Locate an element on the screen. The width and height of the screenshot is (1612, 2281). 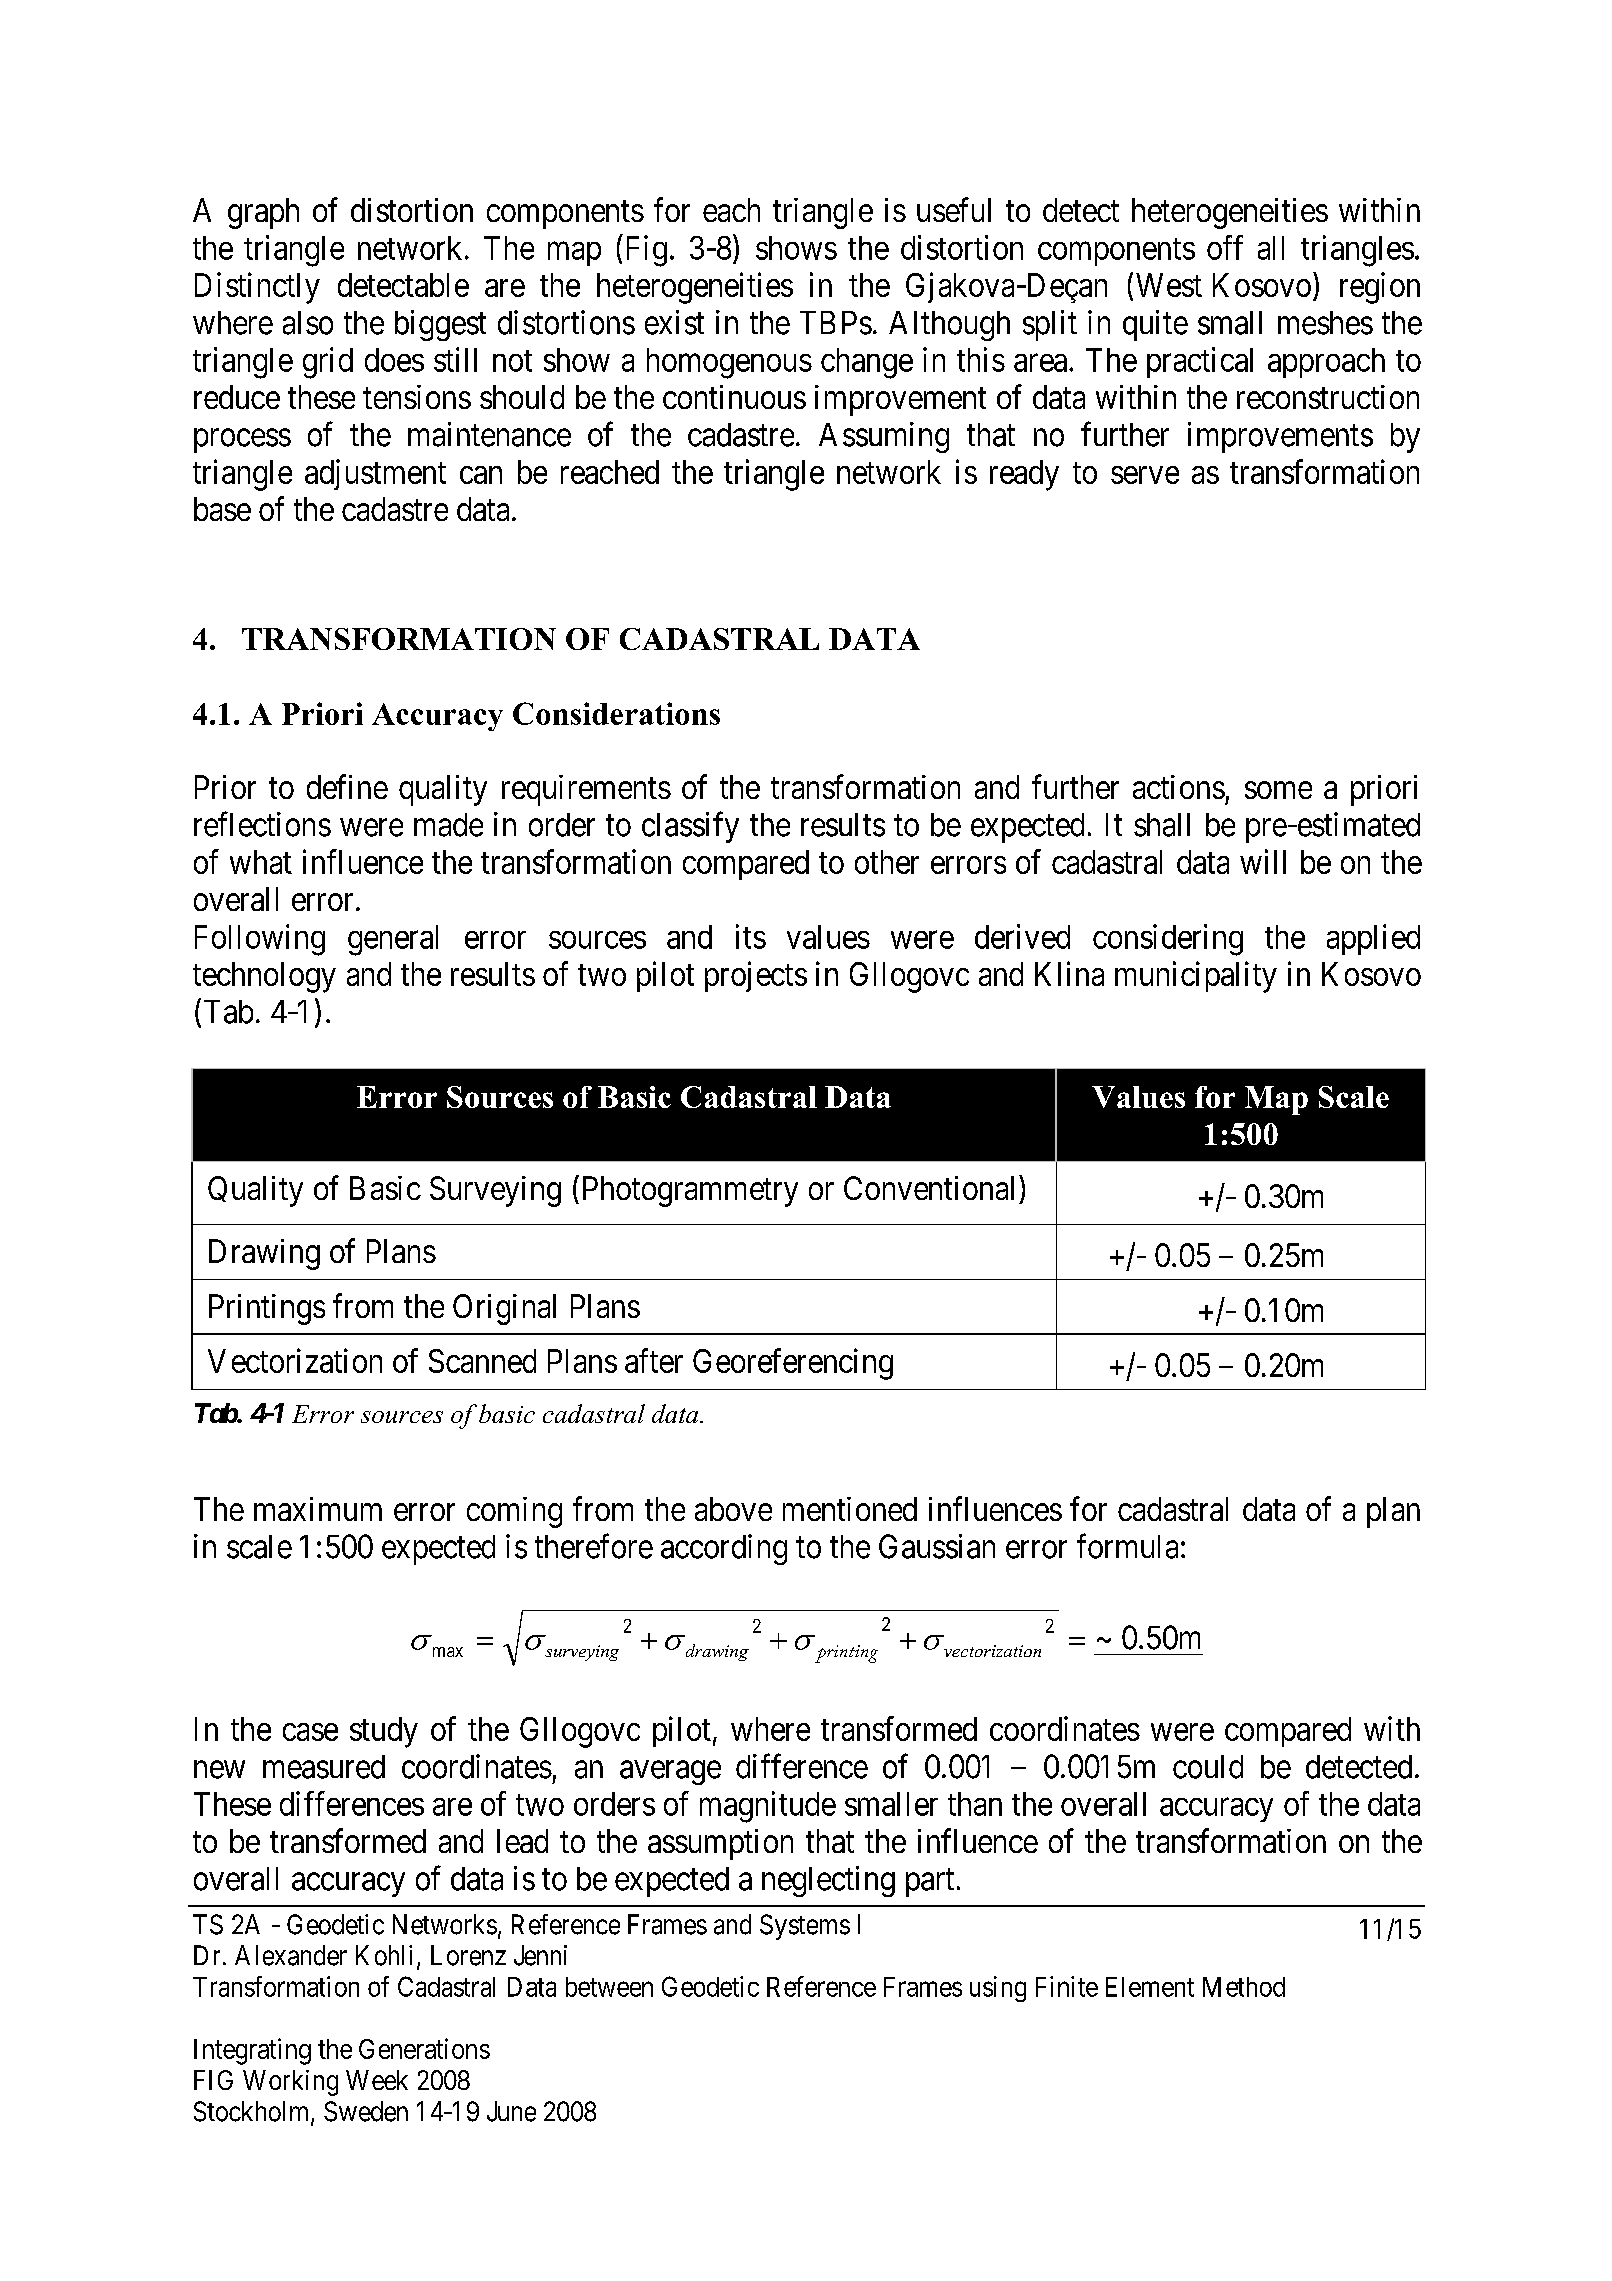
municipality is located at coordinates (1196, 977).
